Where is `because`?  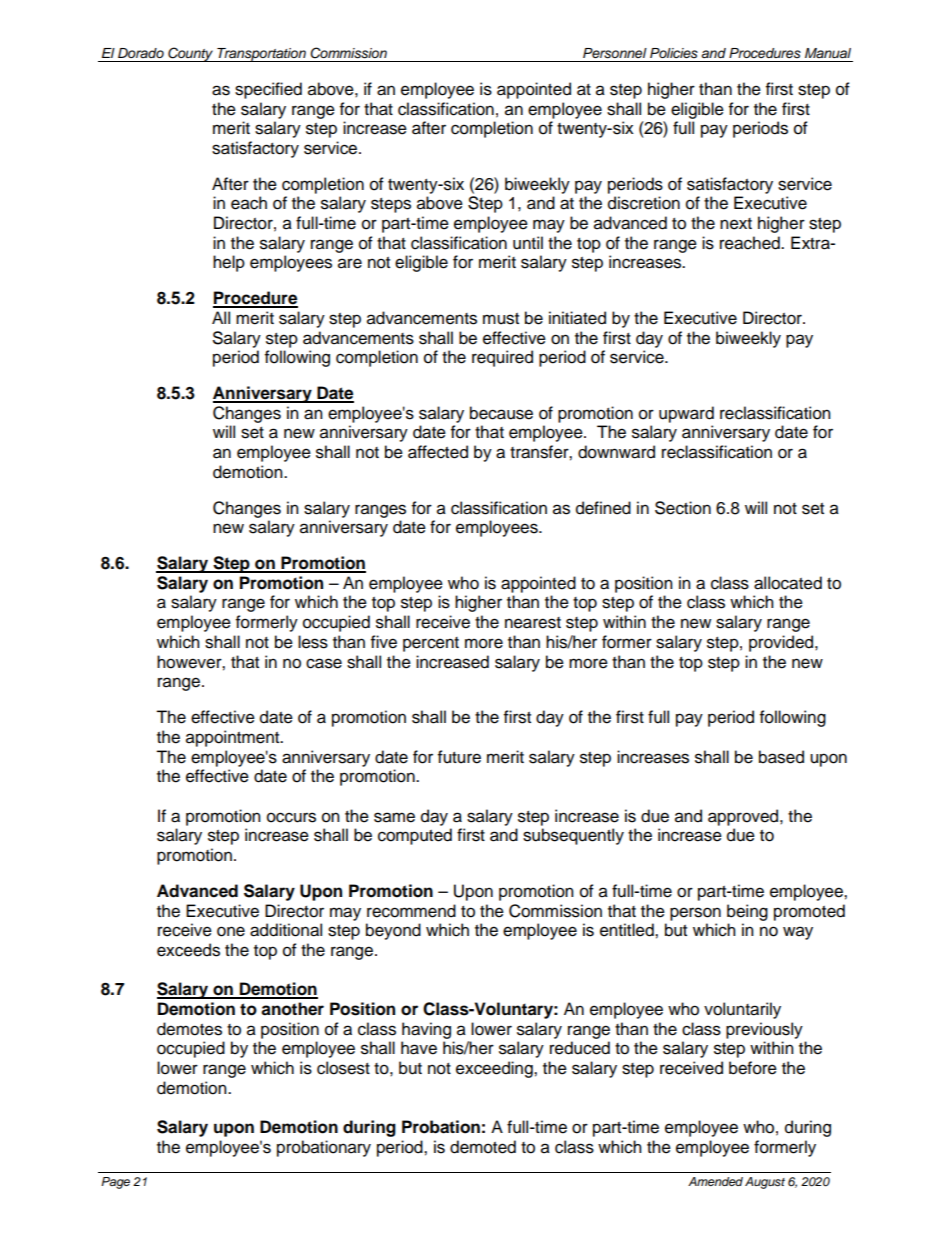 because is located at coordinates (501, 413).
